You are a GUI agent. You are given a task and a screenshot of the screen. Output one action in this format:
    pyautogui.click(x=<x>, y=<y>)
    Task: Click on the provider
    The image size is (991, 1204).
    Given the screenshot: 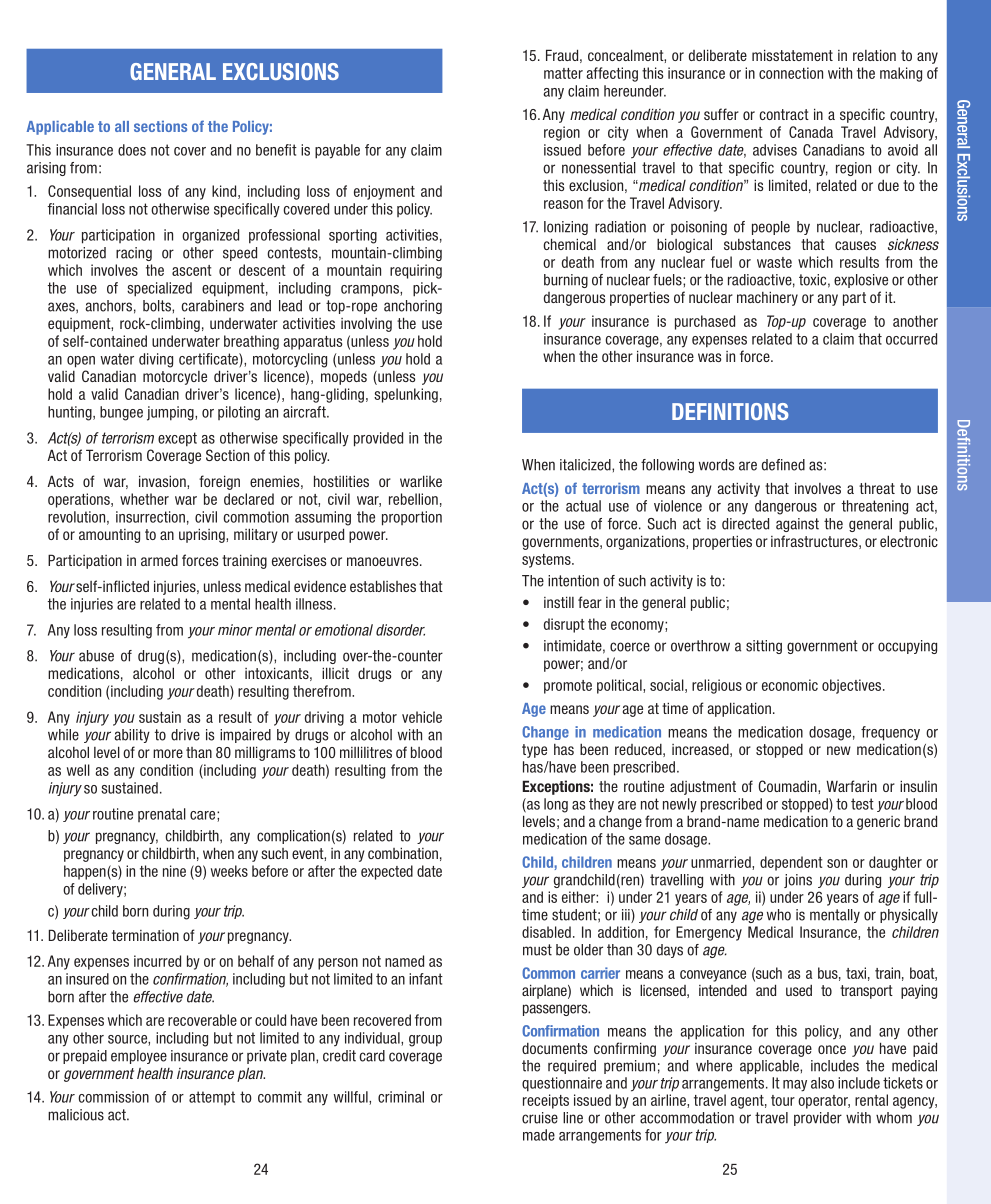 What is the action you would take?
    pyautogui.click(x=818, y=1119)
